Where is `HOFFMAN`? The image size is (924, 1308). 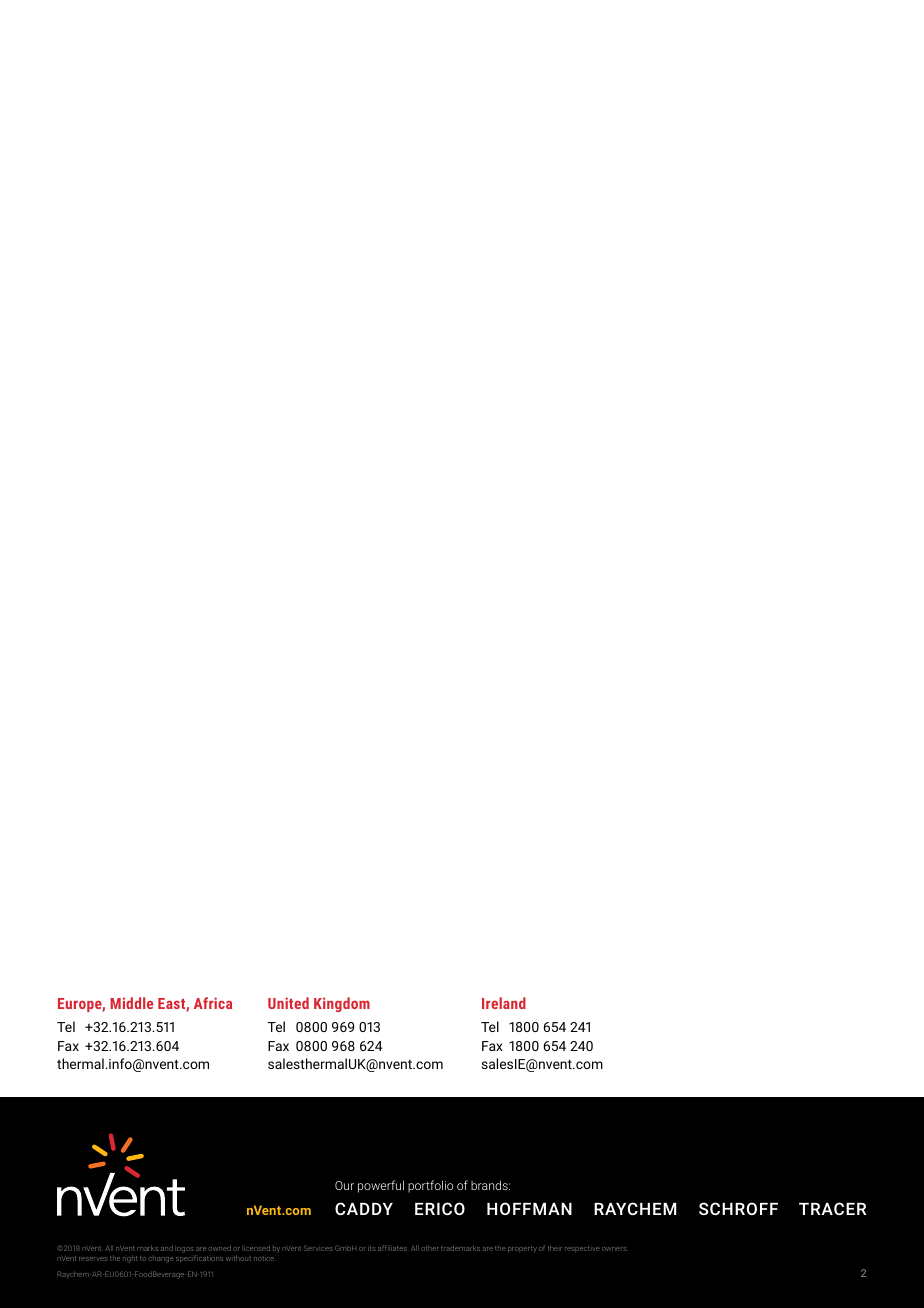 HOFFMAN is located at coordinates (529, 1208).
